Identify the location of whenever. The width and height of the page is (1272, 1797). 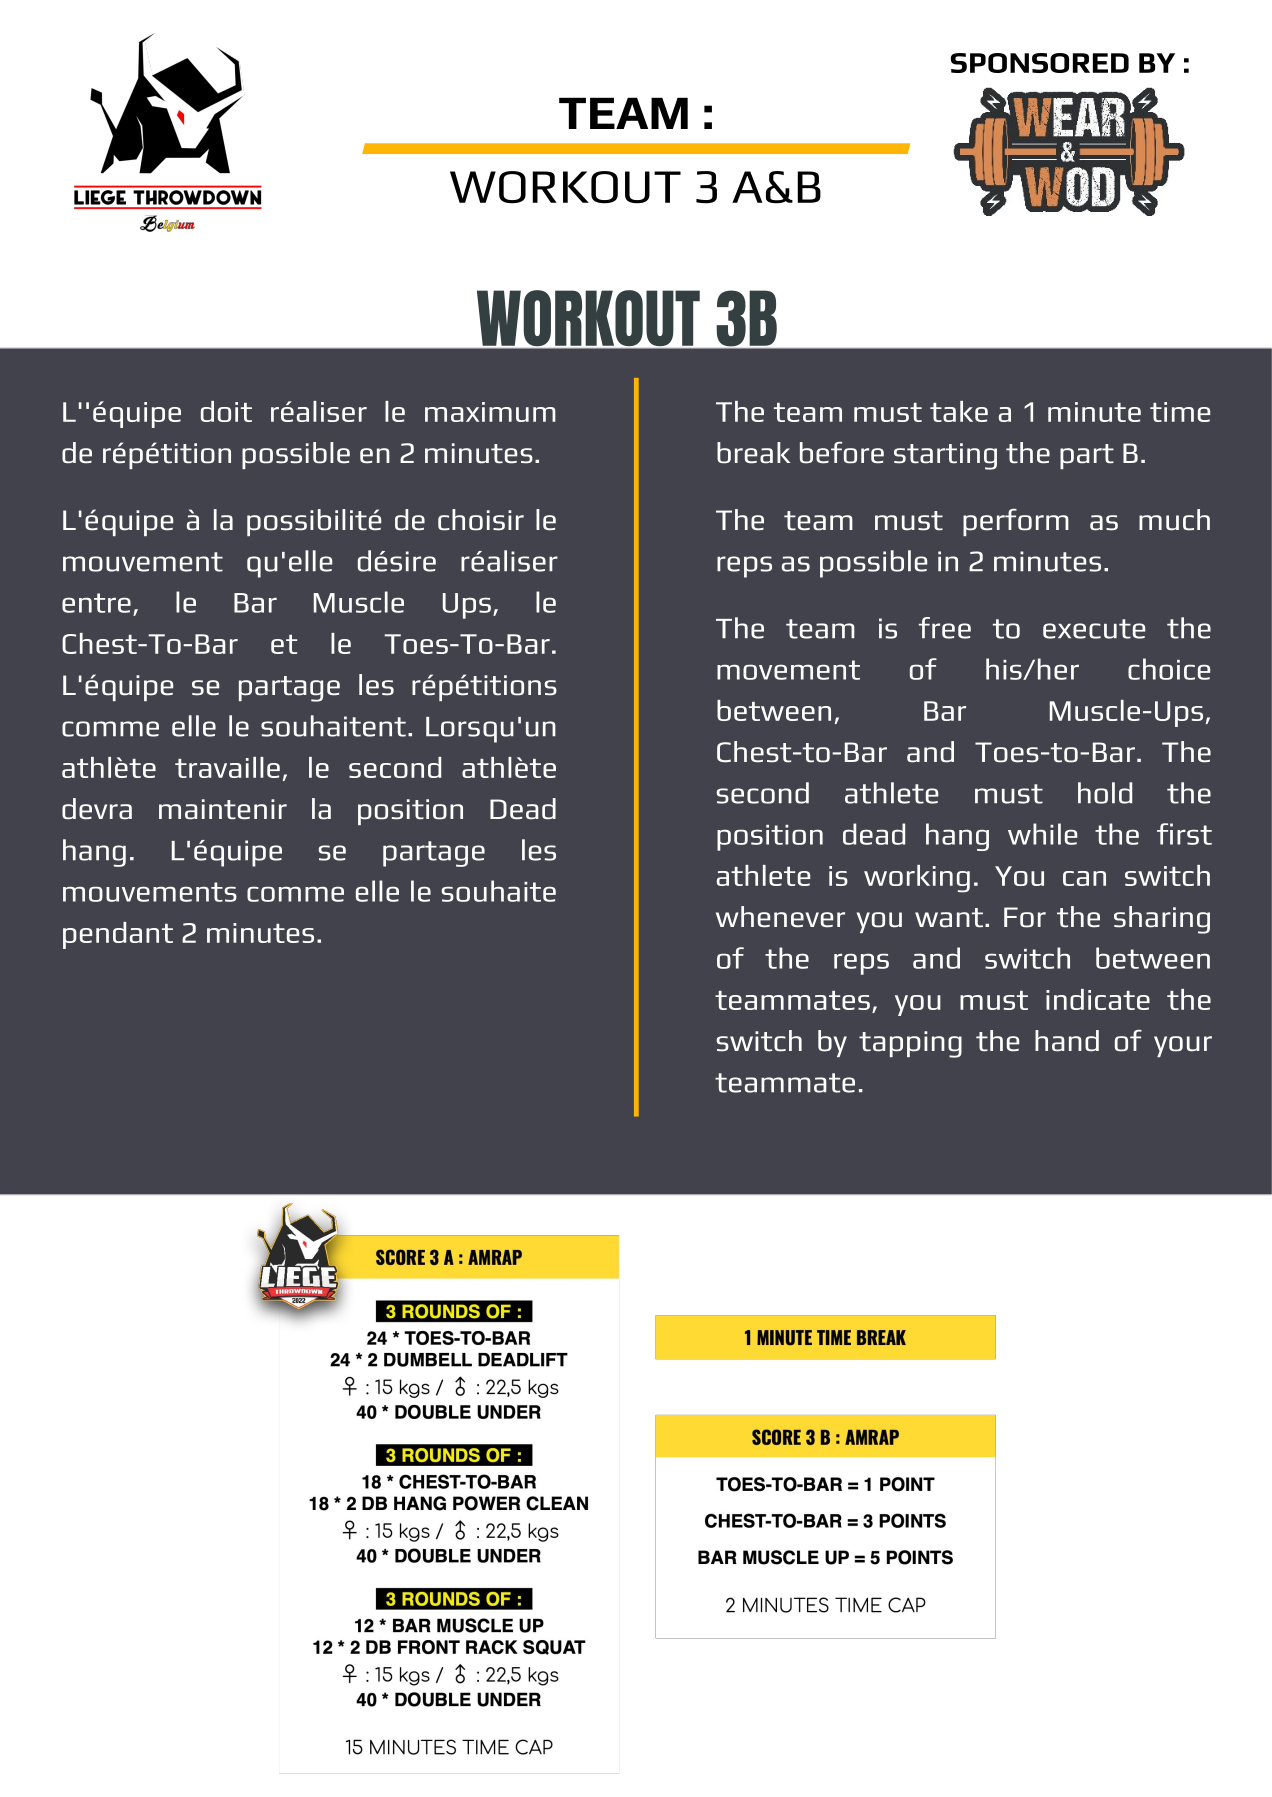
(780, 917).
